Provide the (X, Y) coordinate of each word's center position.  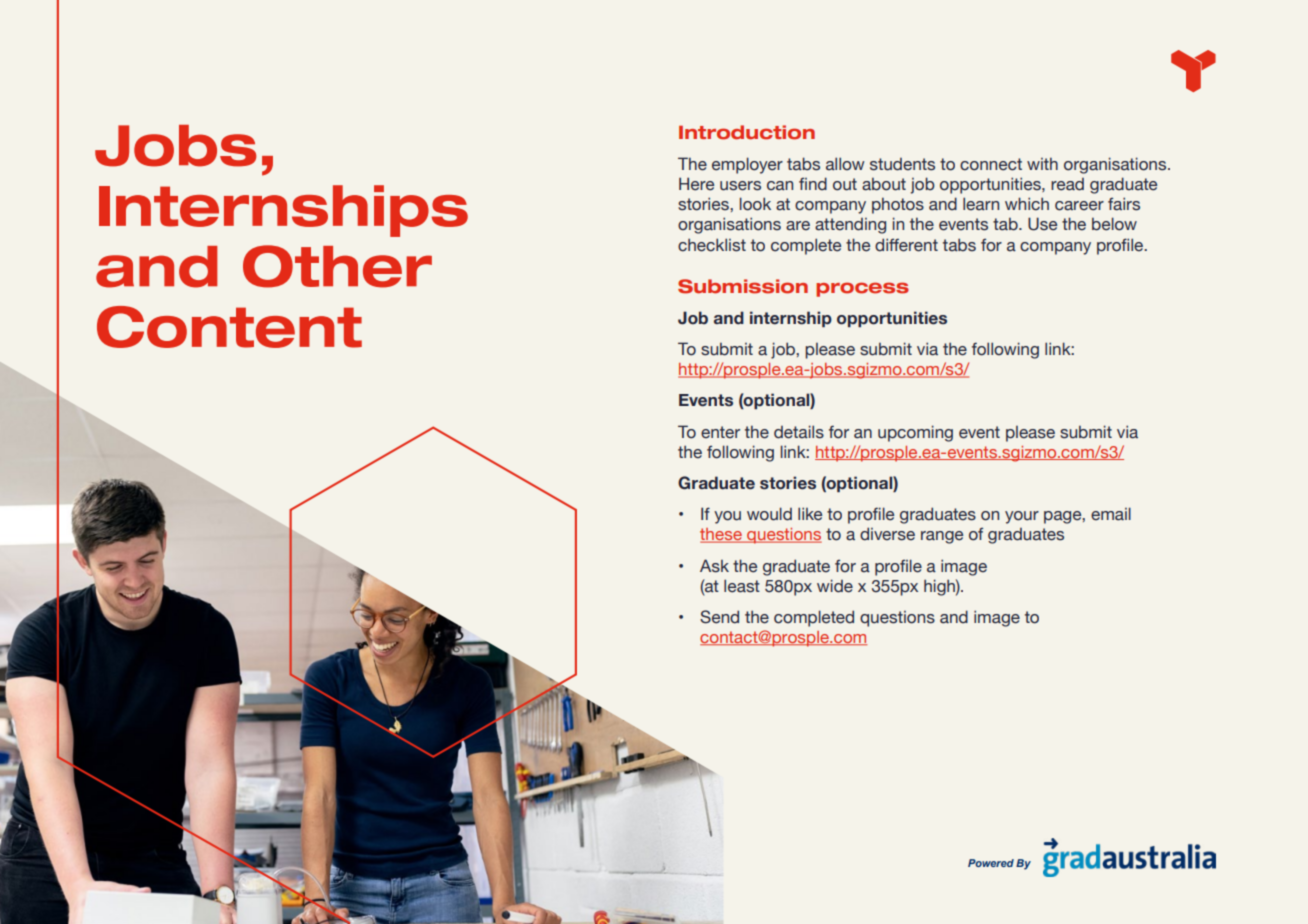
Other (337, 266)
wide (835, 586)
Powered (991, 863)
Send (719, 617)
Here (696, 184)
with (1042, 164)
